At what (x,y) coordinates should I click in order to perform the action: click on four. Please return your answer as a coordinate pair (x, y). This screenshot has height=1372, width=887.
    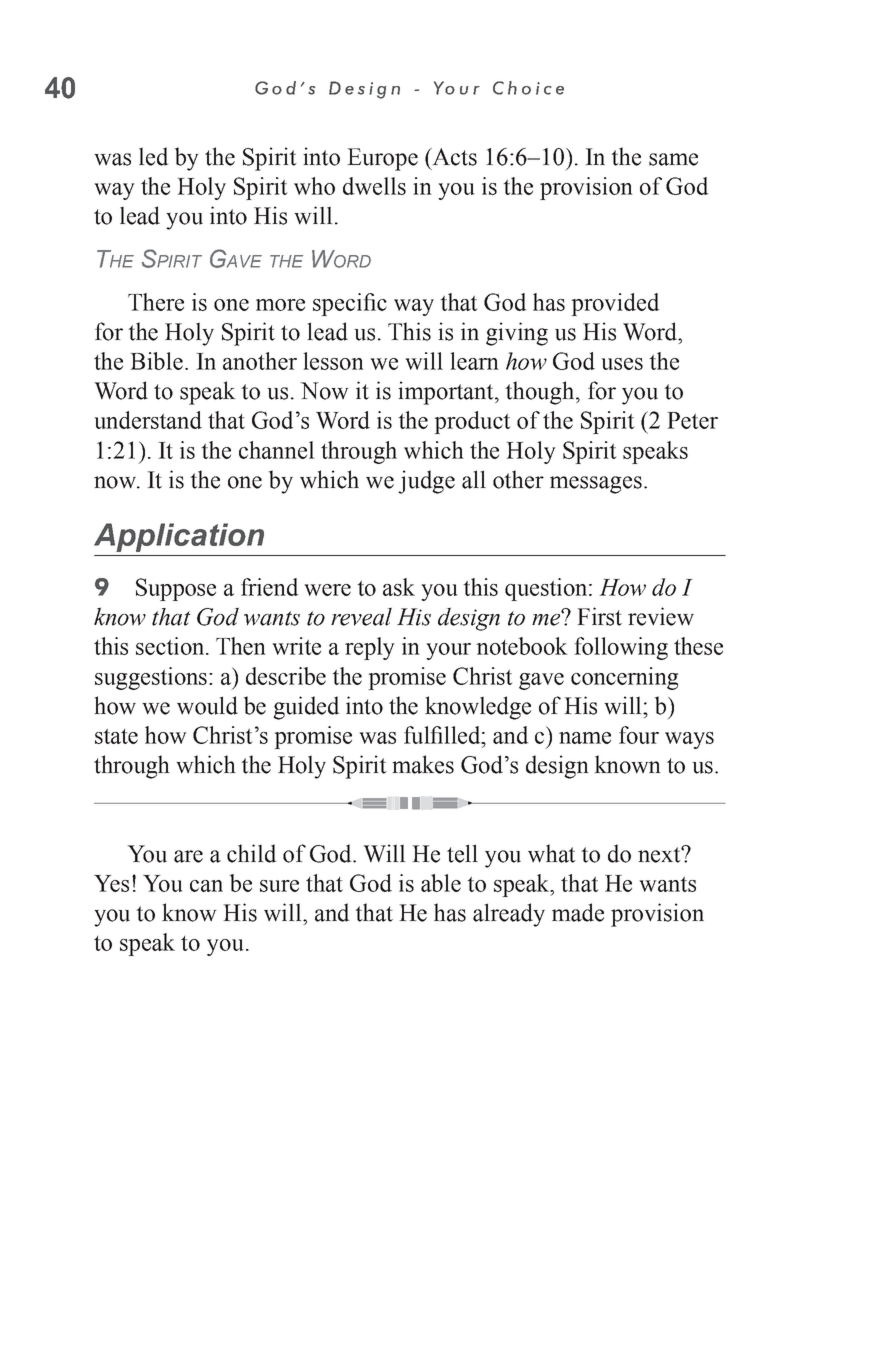
    Looking at the image, I should click on (639, 735).
